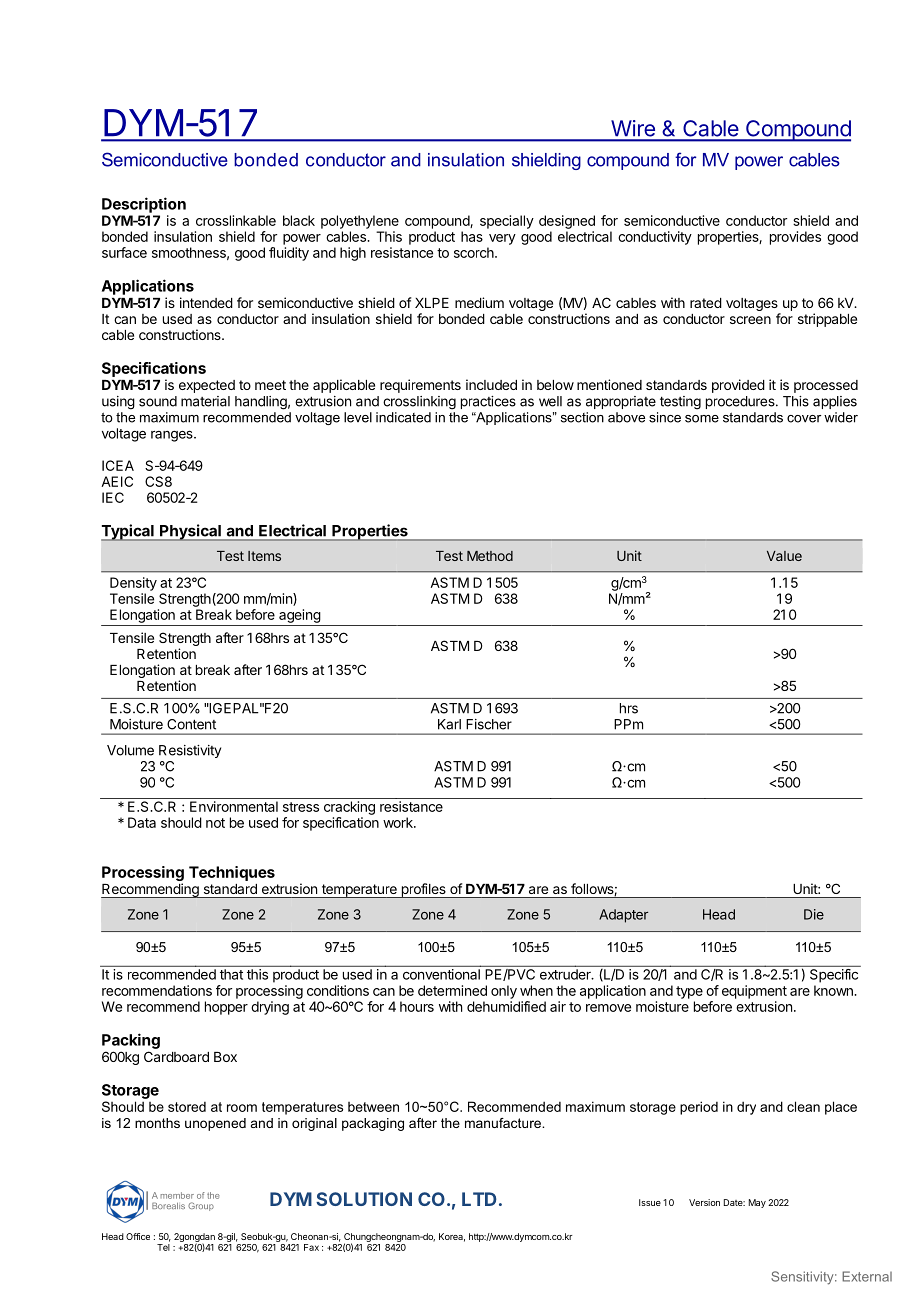 This document has width=924, height=1308. What do you see at coordinates (144, 205) in the document?
I see `Description` at bounding box center [144, 205].
